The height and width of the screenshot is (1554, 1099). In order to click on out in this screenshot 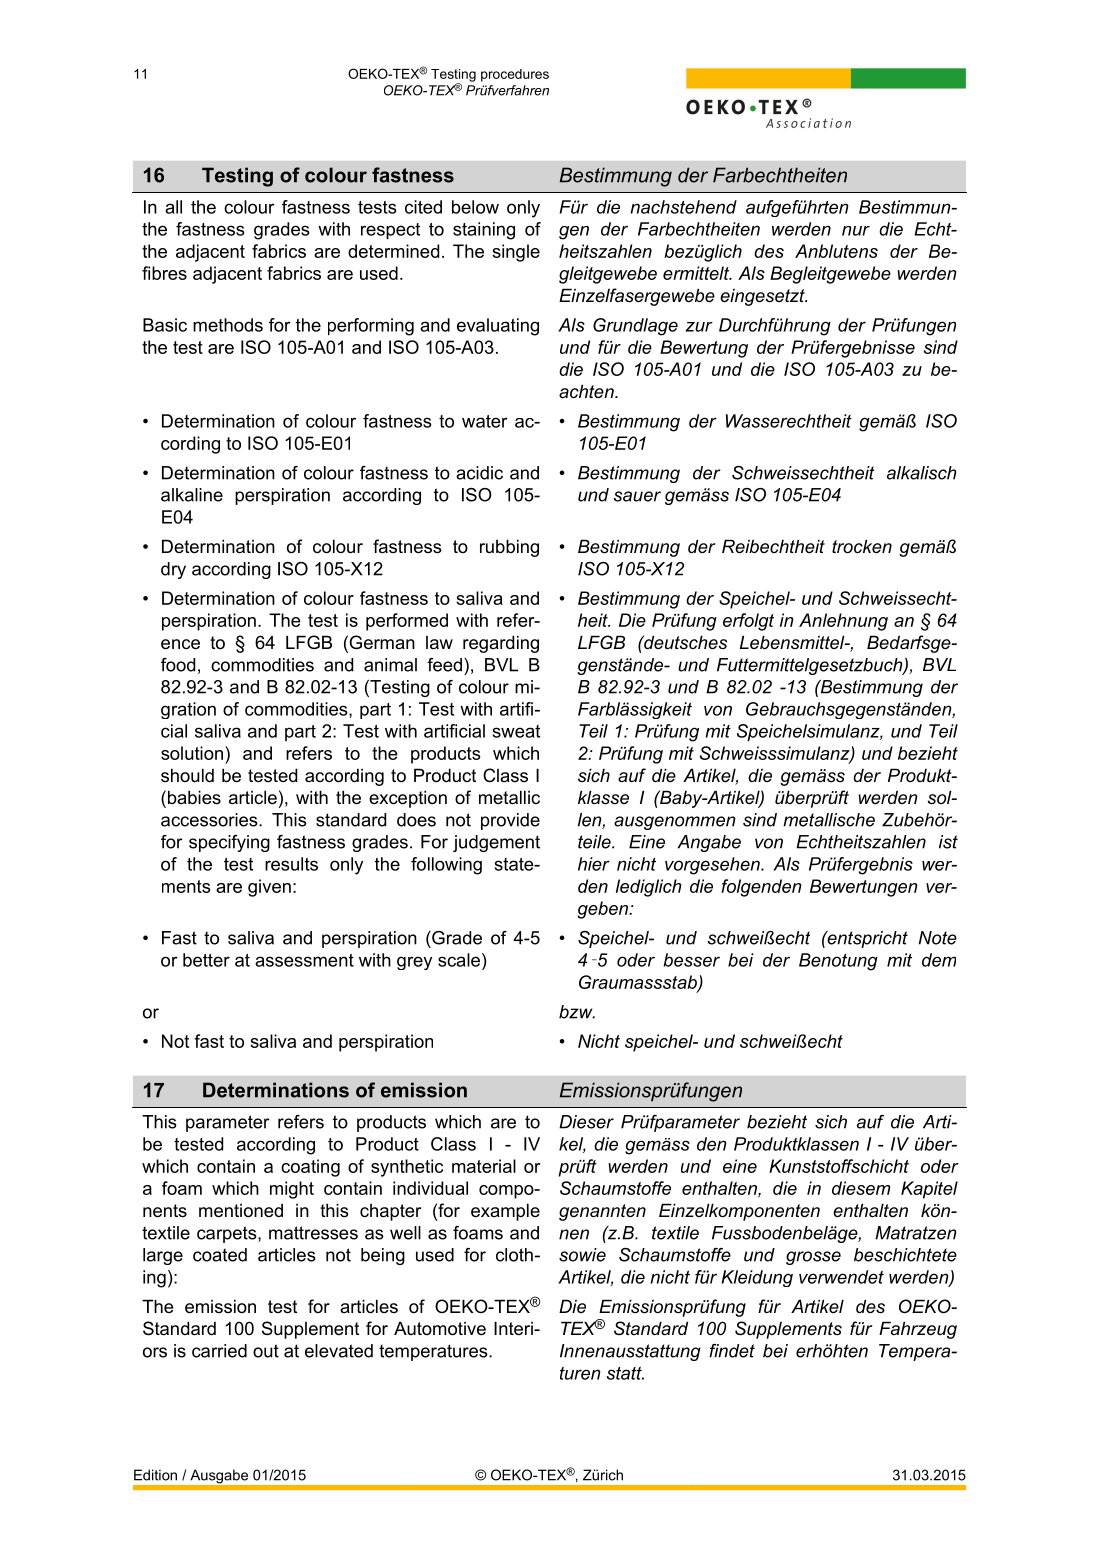, I will do `click(266, 1351)`.
